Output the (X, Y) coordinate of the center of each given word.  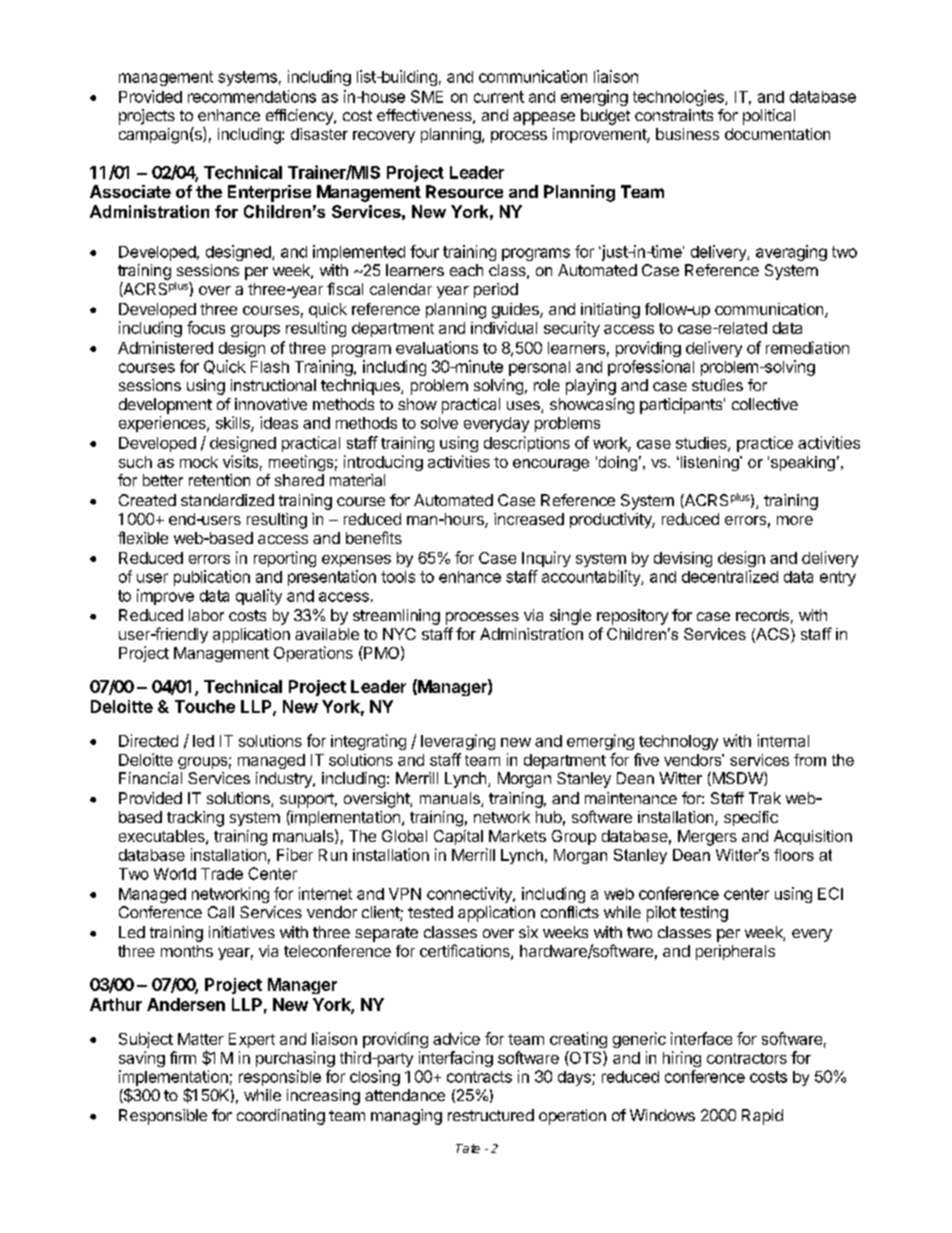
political (769, 117)
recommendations (252, 96)
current (499, 97)
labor (206, 615)
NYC (399, 634)
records (762, 615)
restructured (491, 1115)
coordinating (281, 1117)
